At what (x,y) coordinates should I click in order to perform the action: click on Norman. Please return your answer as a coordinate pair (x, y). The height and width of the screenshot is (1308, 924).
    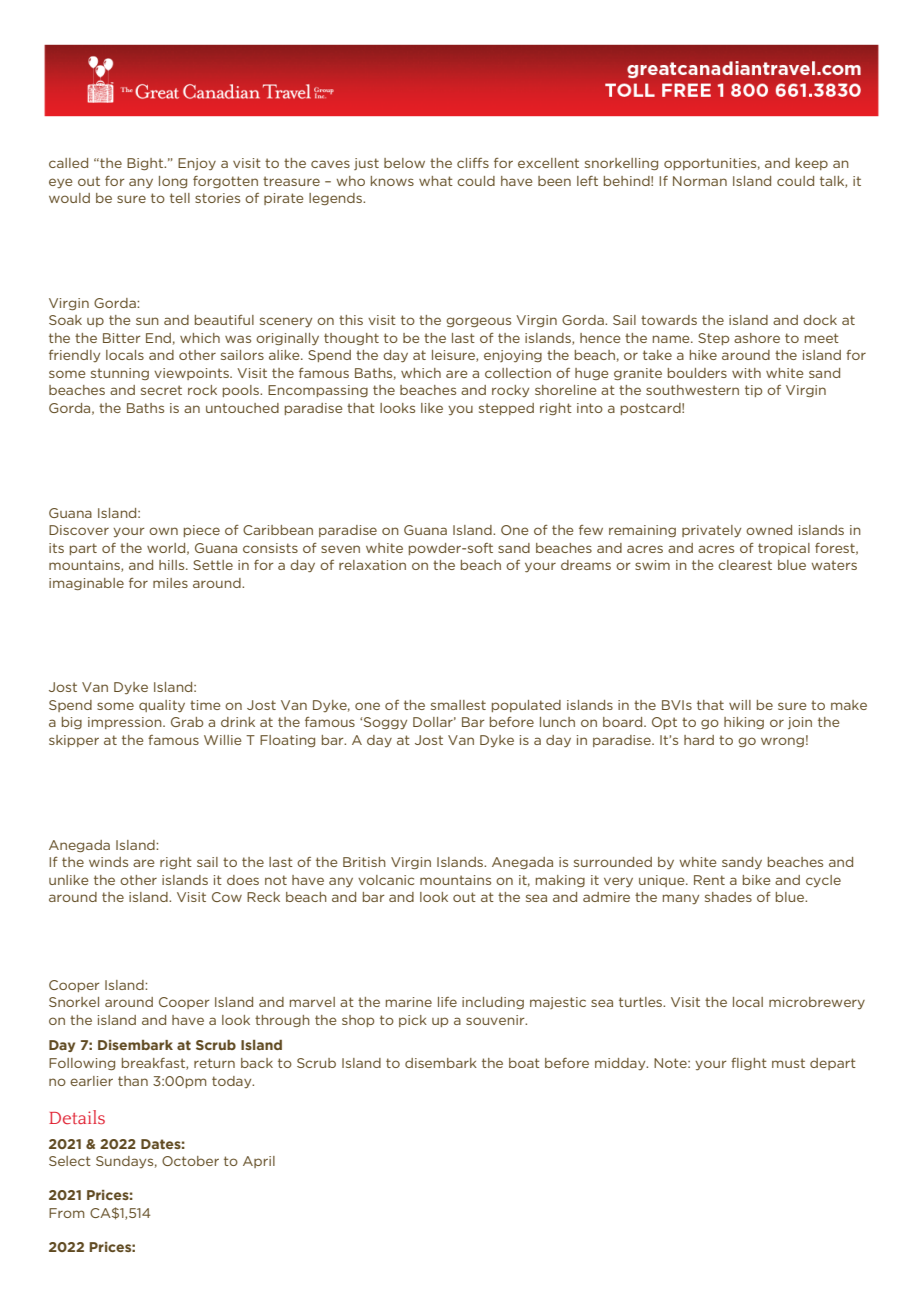
    Looking at the image, I should click on (700, 181).
